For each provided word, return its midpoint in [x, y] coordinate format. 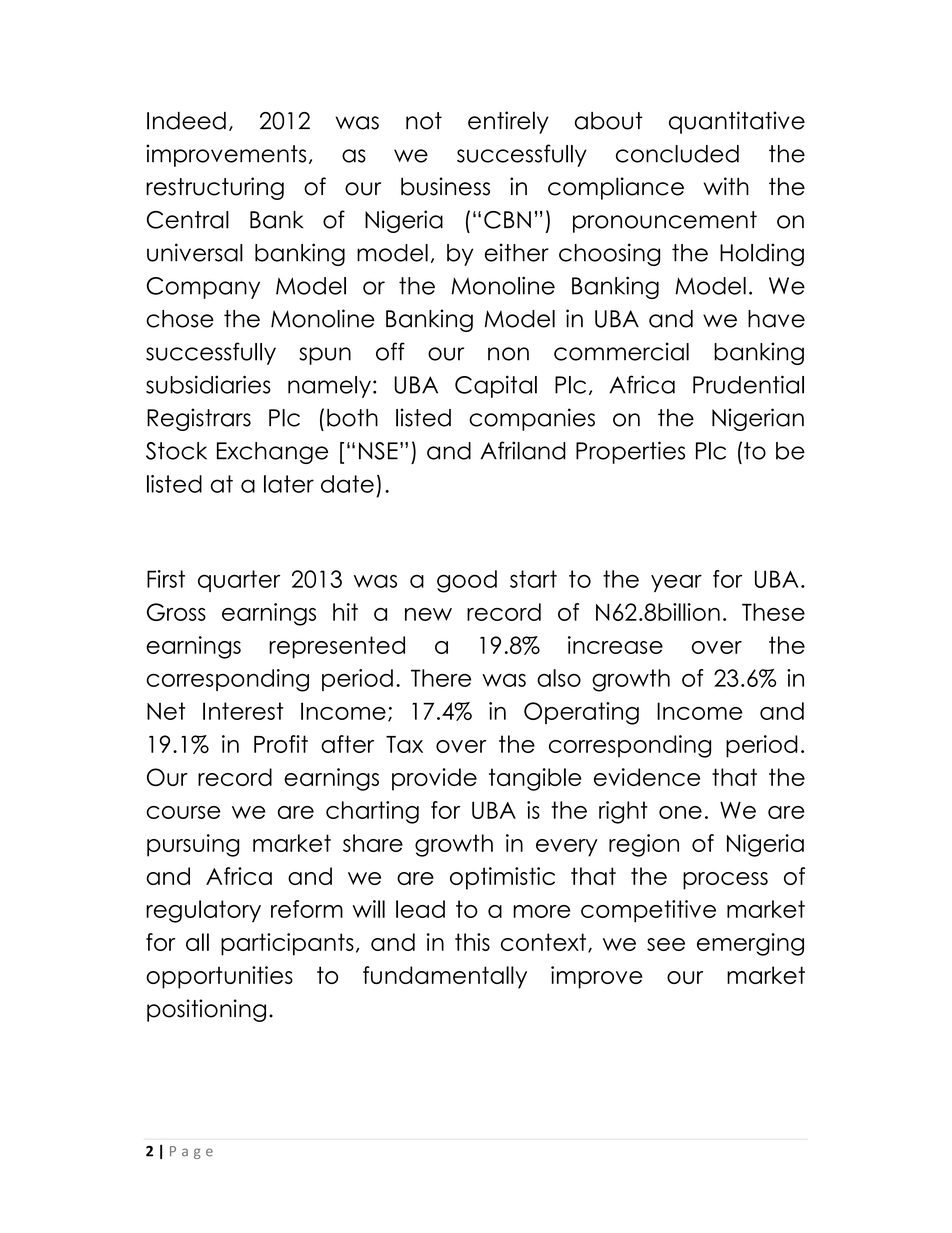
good [467, 581]
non [508, 354]
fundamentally [445, 977]
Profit [281, 744]
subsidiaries [208, 384]
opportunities [219, 977]
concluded [677, 154]
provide [434, 779]
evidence [647, 777]
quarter [239, 581]
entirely [508, 122]
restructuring [215, 188]
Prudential [748, 384]
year [676, 583]
